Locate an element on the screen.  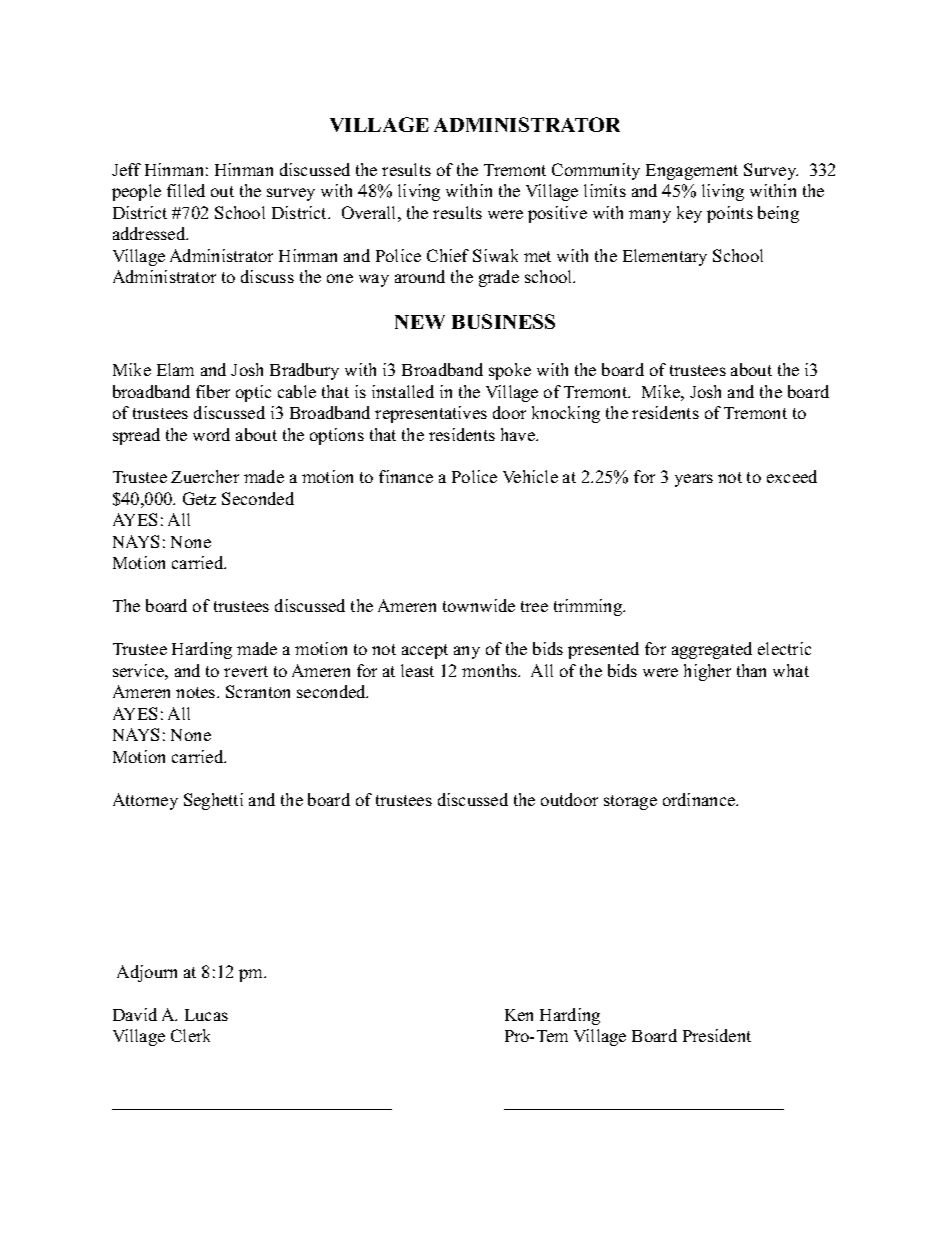
points is located at coordinates (730, 214).
